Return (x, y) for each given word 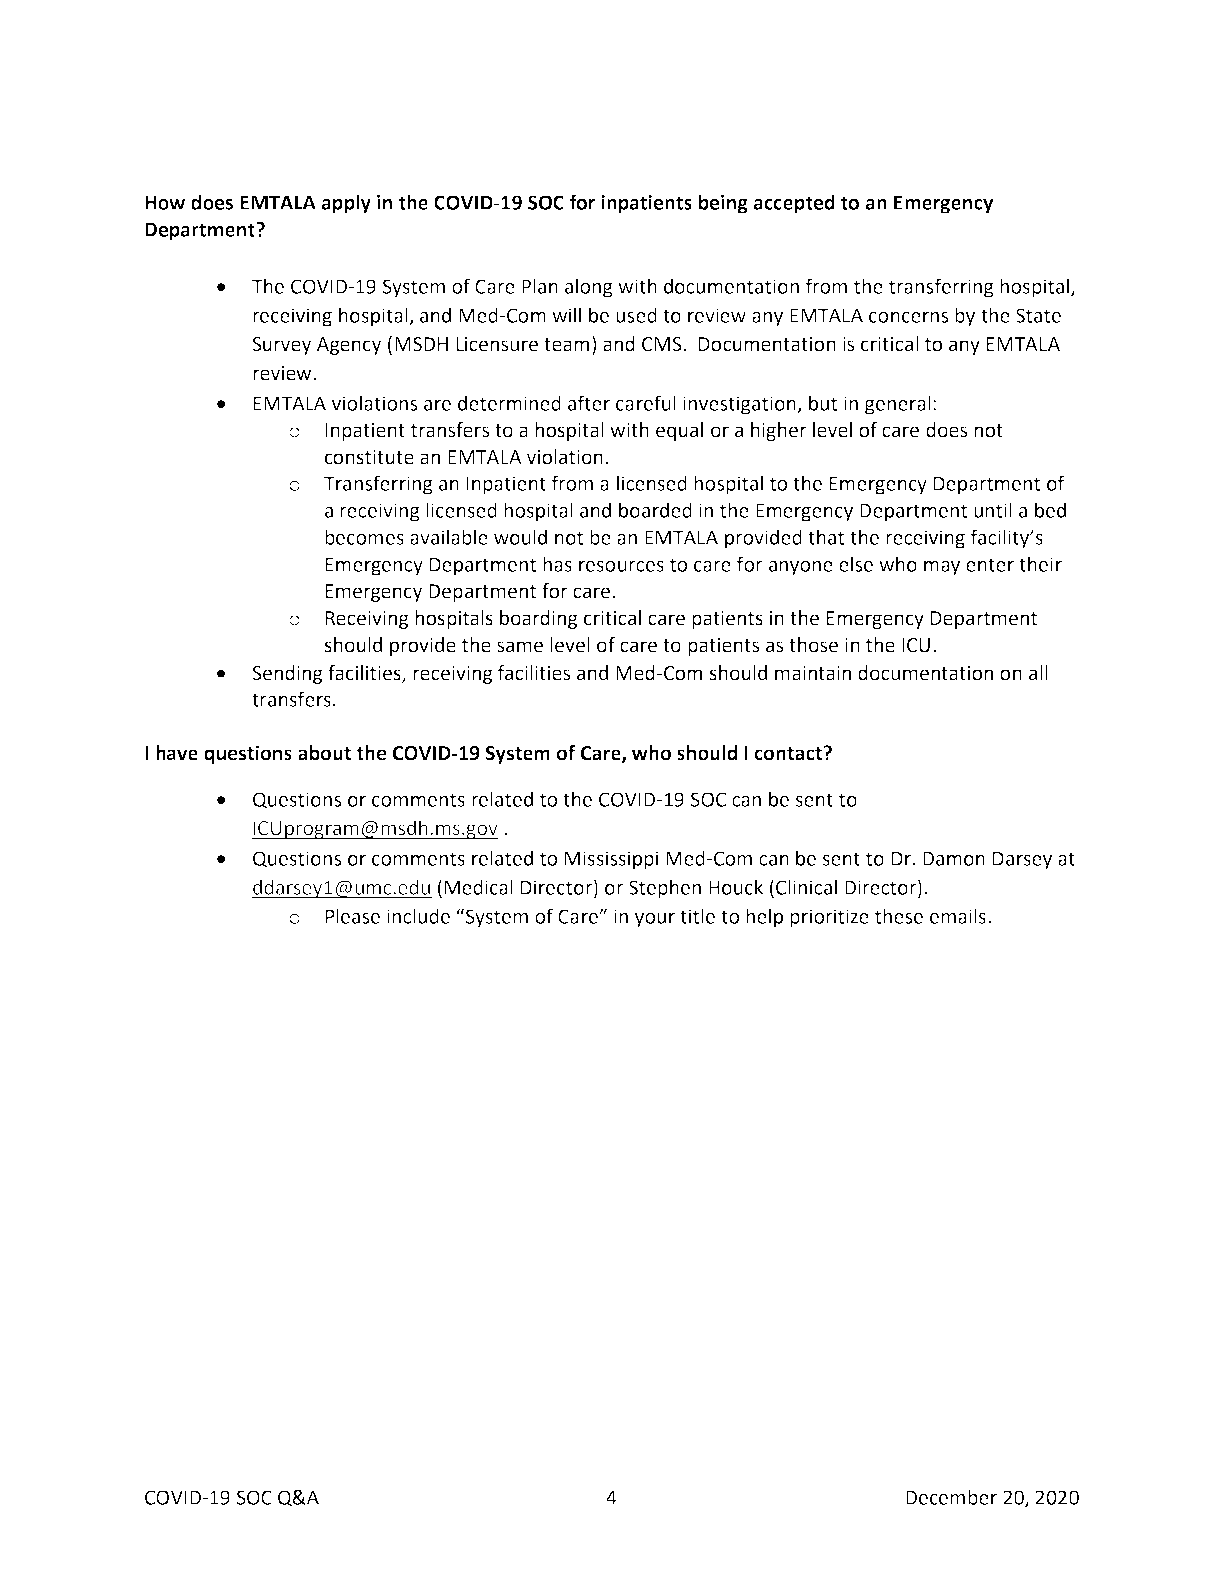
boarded (655, 510)
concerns (908, 317)
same (520, 647)
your (655, 920)
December (951, 1497)
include (418, 916)
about (324, 753)
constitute (369, 457)
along (589, 288)
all (1038, 673)
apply (346, 204)
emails (958, 916)
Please (353, 916)
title (697, 916)
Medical (479, 887)
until (993, 510)
